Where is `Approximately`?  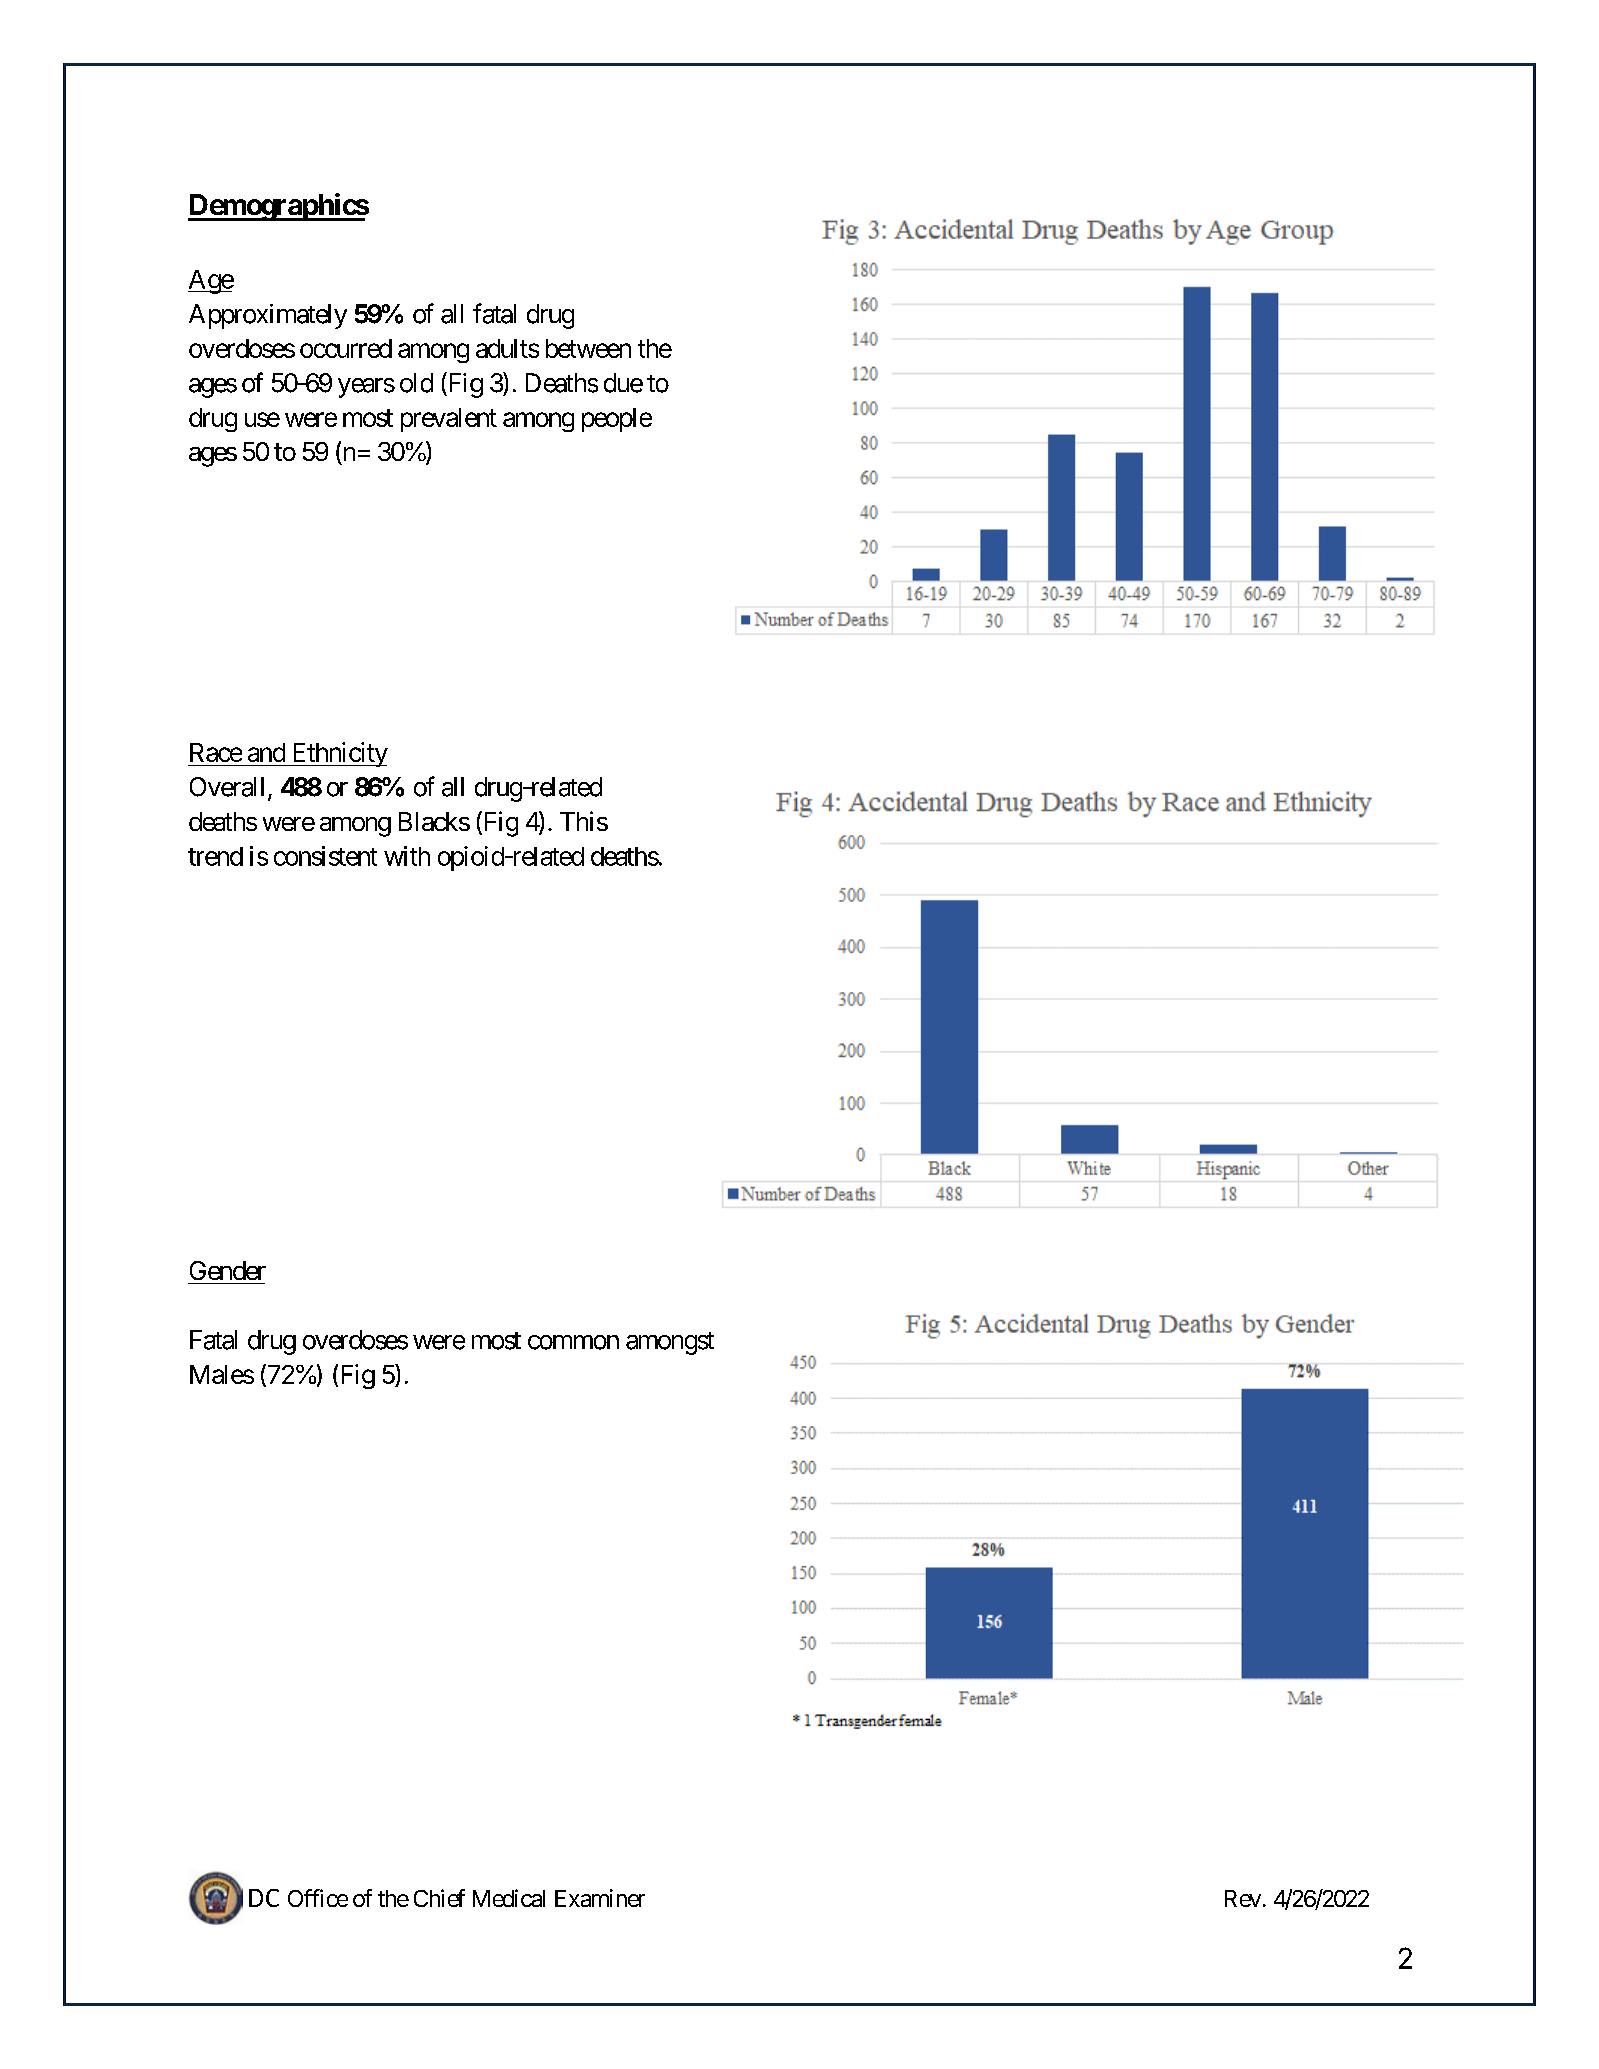 Approximately is located at coordinates (268, 316).
